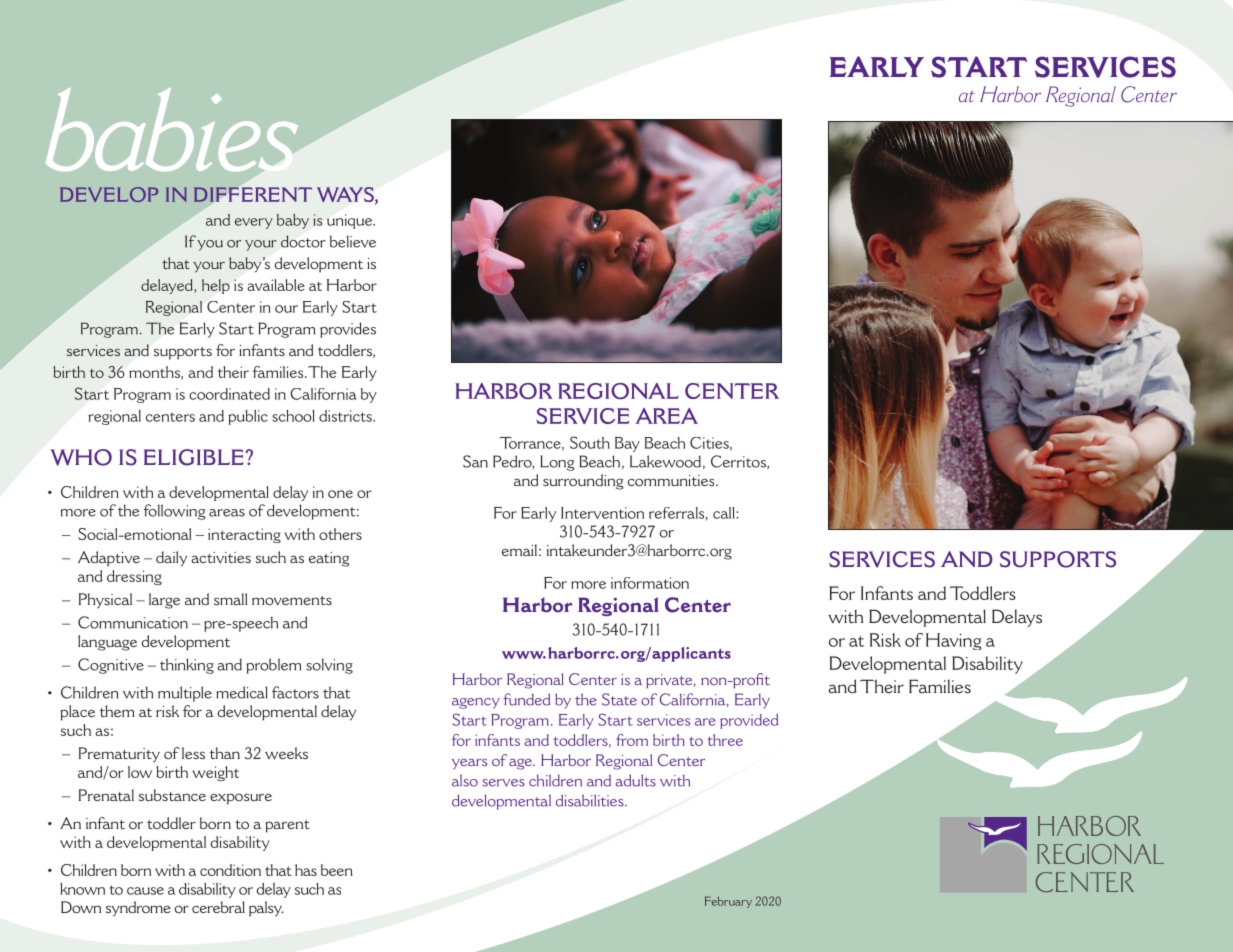  What do you see at coordinates (351, 221) in the screenshot?
I see `unique` at bounding box center [351, 221].
